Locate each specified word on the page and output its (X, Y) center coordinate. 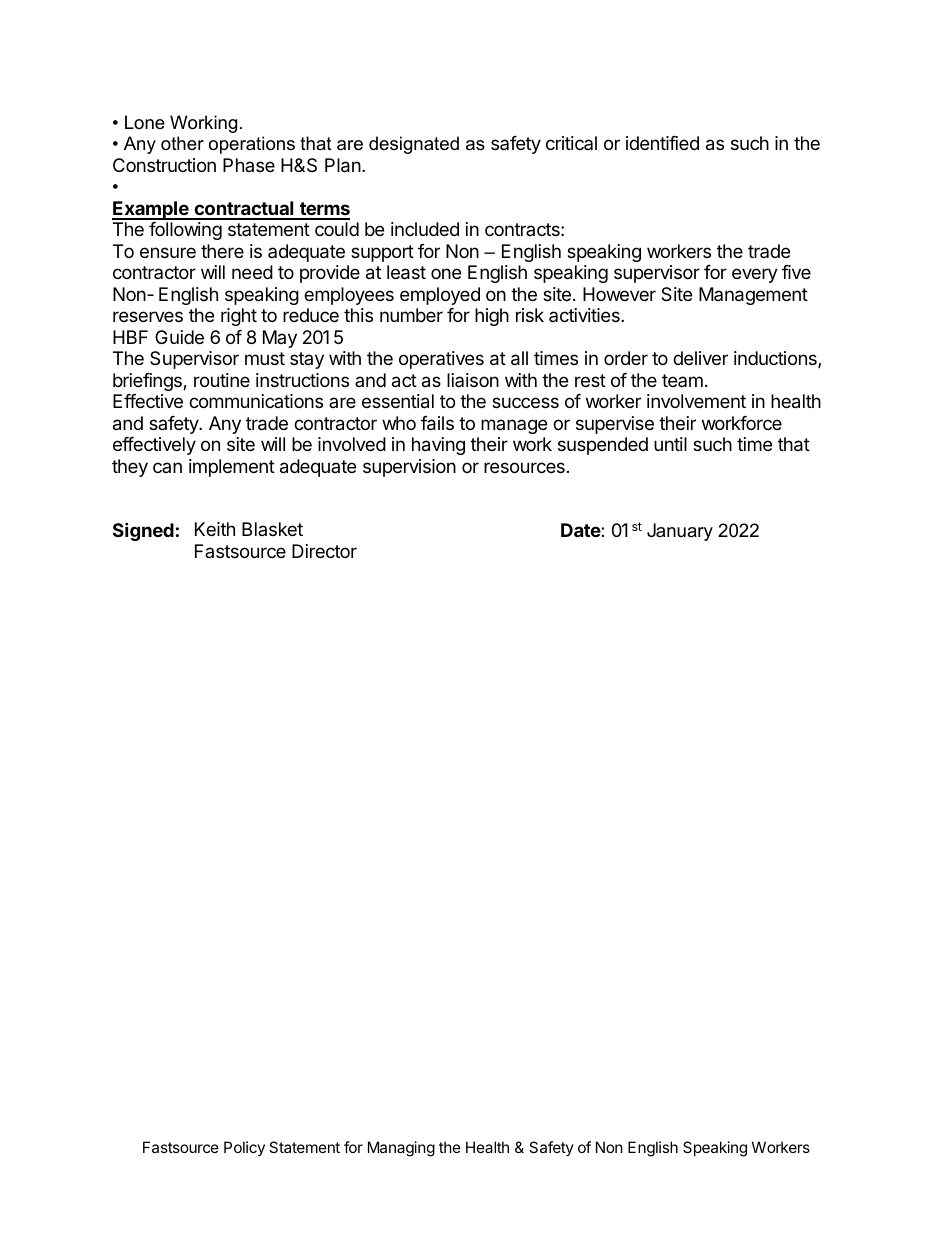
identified (662, 143)
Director (324, 551)
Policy (244, 1148)
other (182, 143)
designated (414, 145)
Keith (215, 529)
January (680, 532)
